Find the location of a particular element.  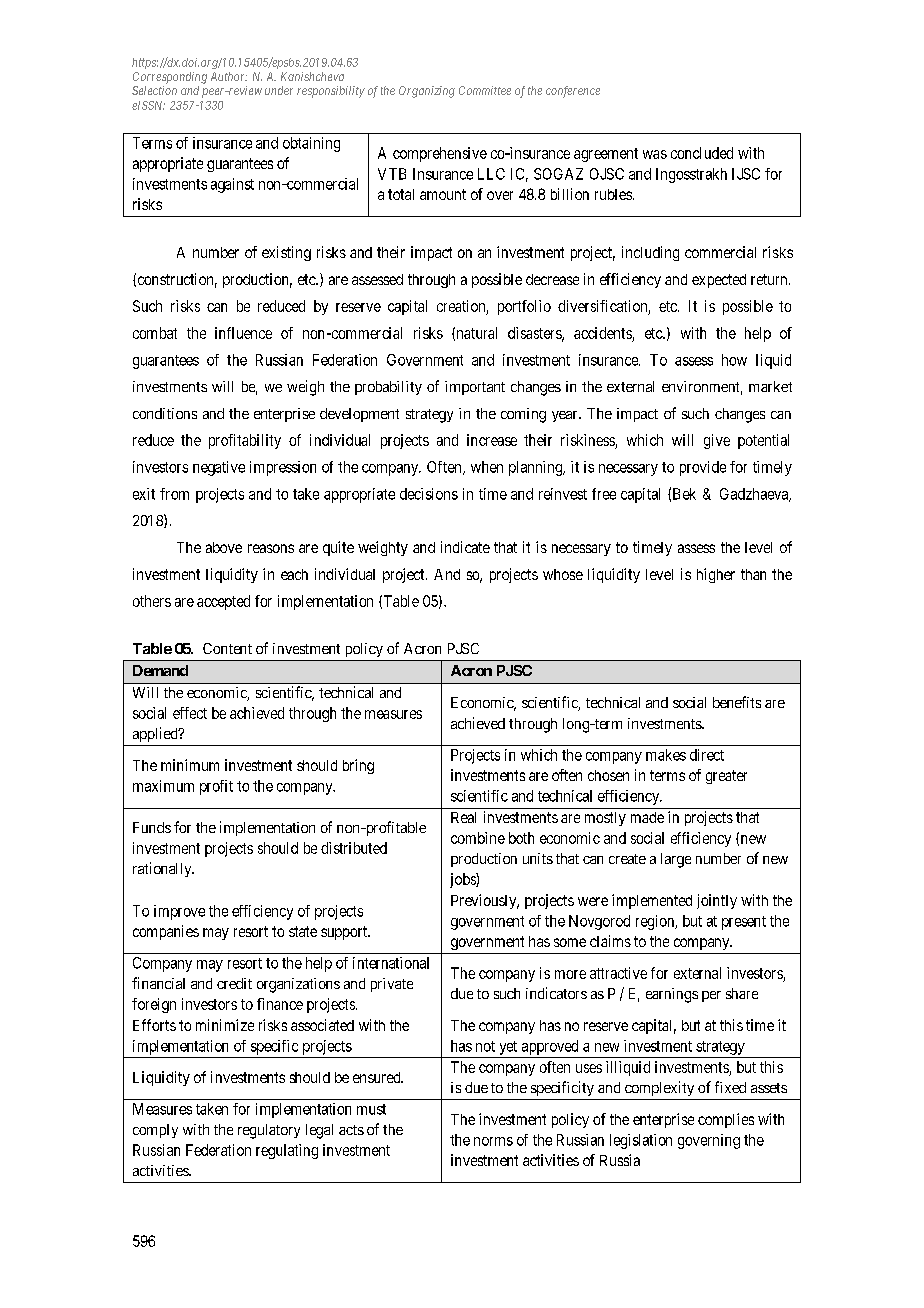

Committee is located at coordinates (485, 90).
